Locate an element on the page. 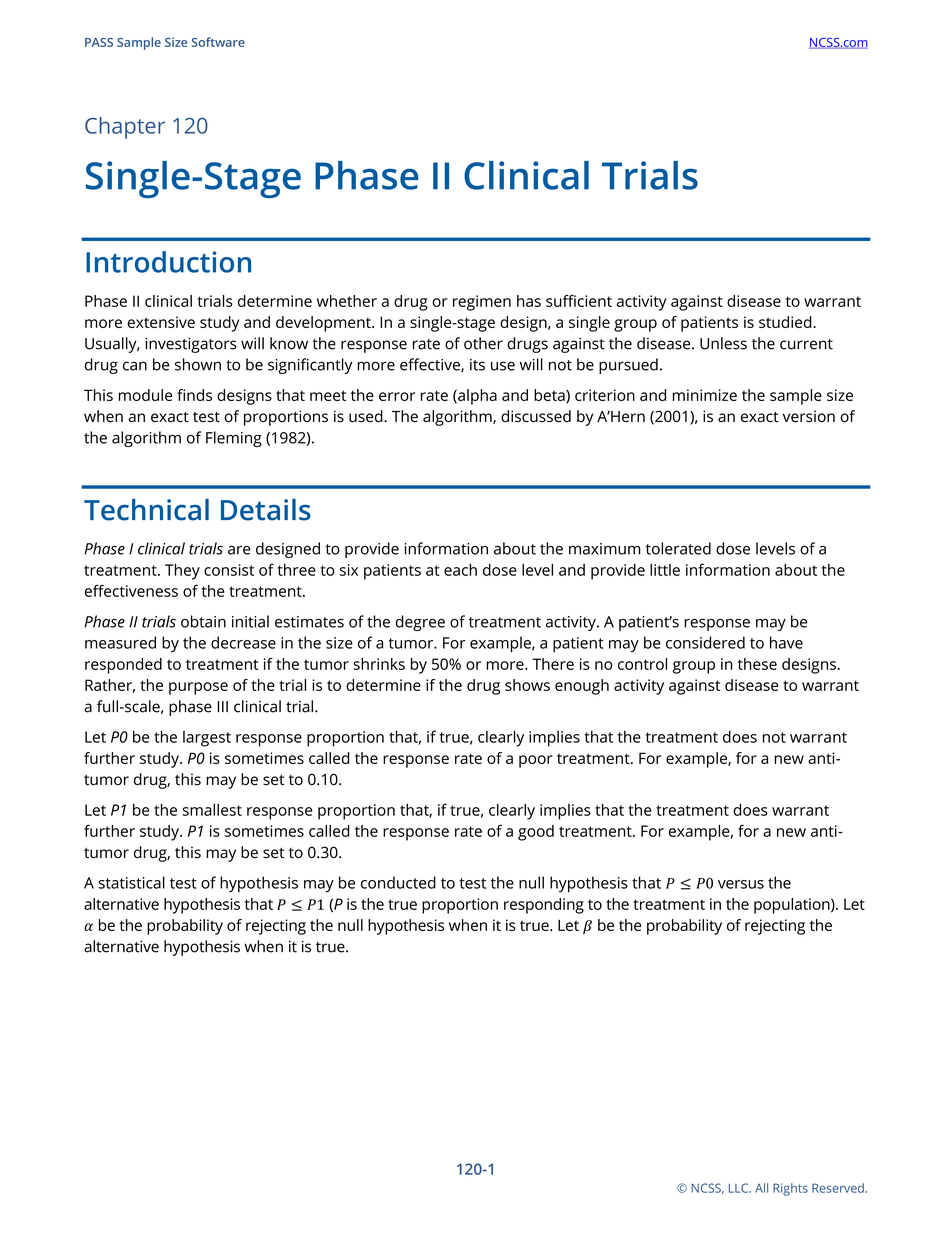 The width and height of the page is (952, 1233). LLC is located at coordinates (740, 1188).
